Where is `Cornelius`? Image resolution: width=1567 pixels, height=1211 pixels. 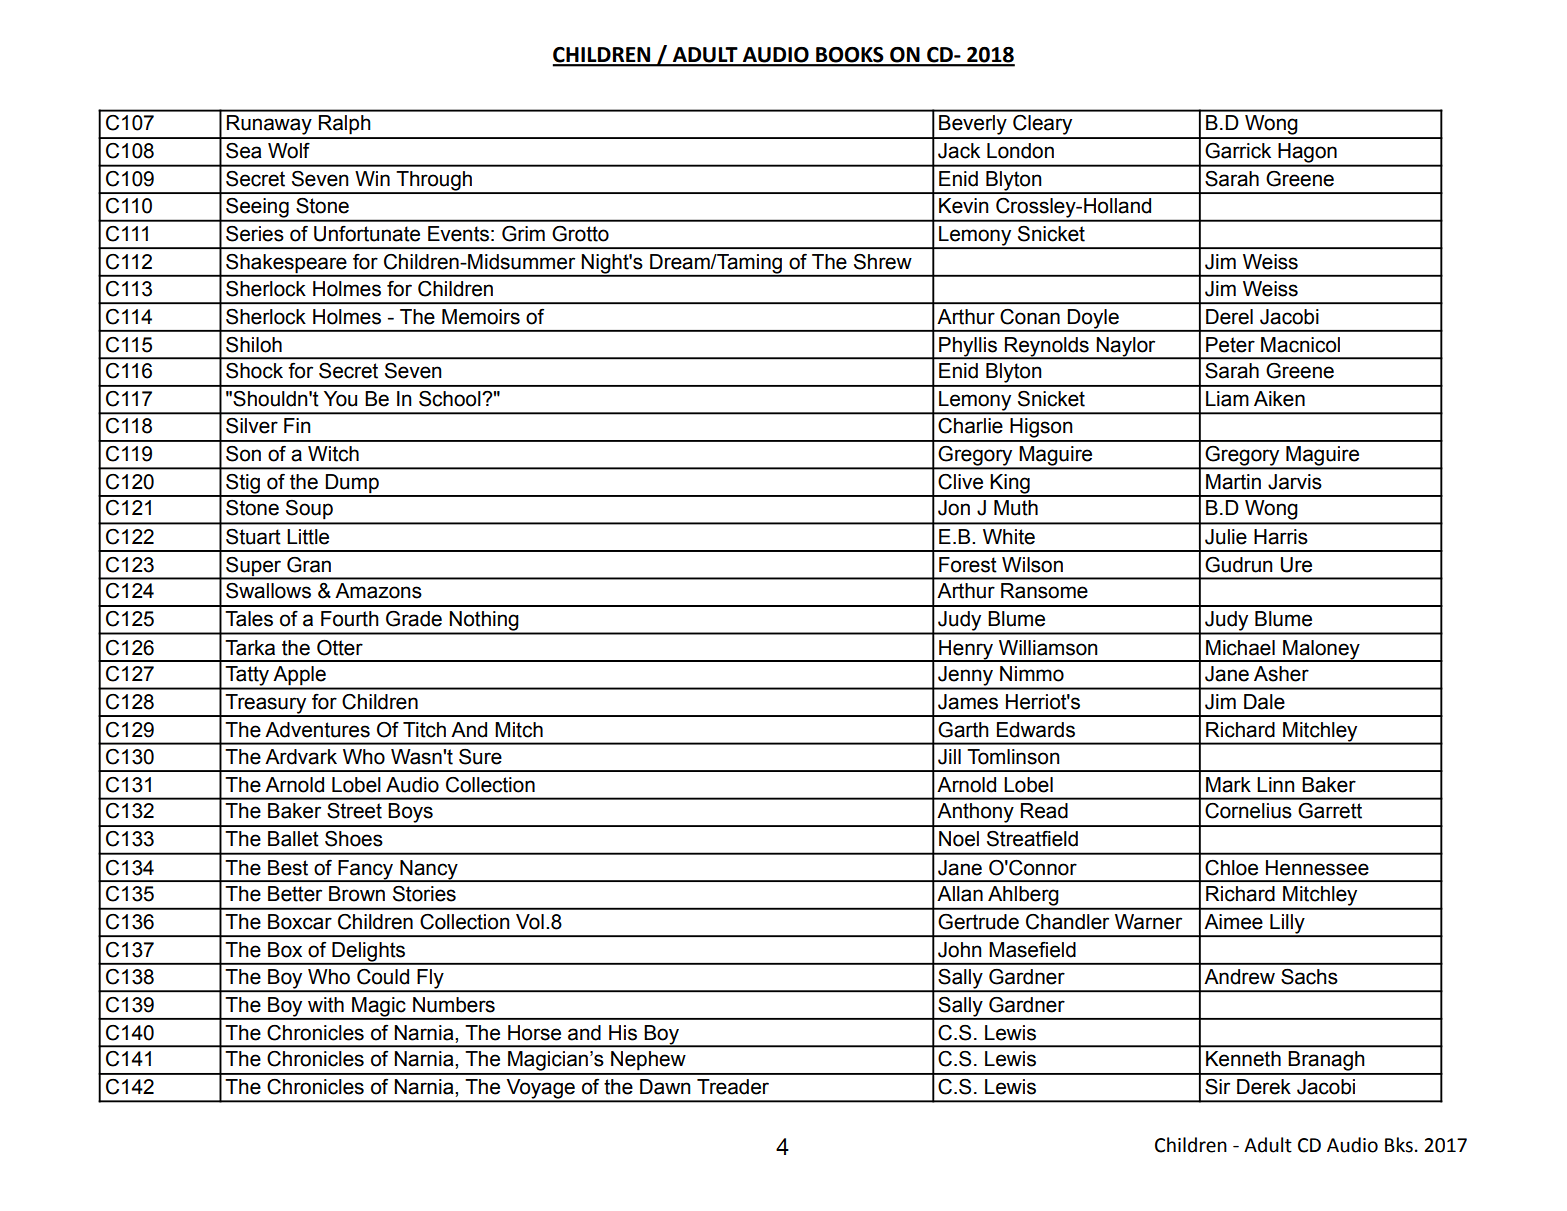 Cornelius is located at coordinates (1248, 811).
